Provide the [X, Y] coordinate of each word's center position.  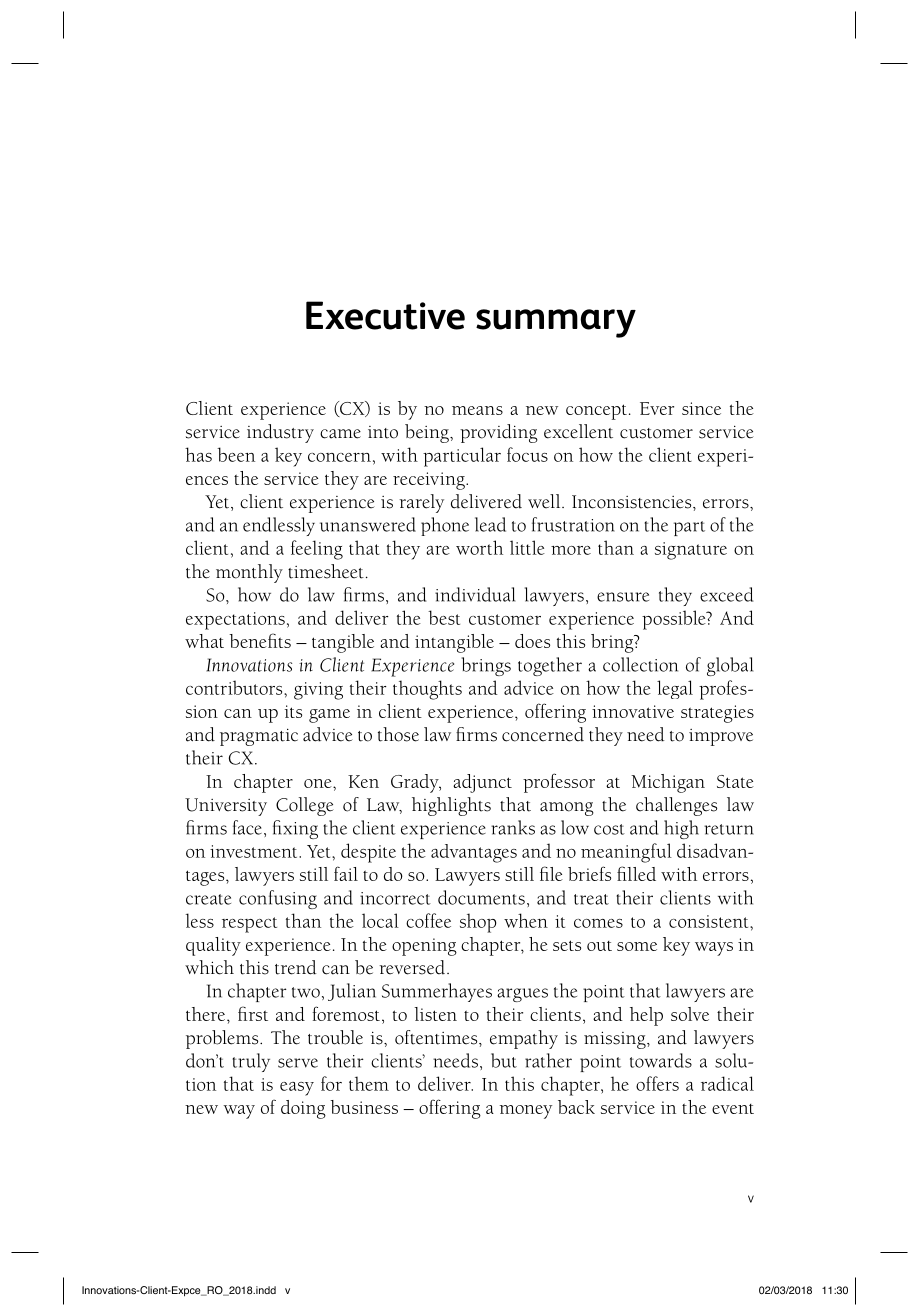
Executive [385, 315]
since [701, 408]
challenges [676, 806]
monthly [249, 573]
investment [255, 851]
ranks [513, 827]
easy [297, 1089]
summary [556, 323]
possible [675, 620]
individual [475, 594]
